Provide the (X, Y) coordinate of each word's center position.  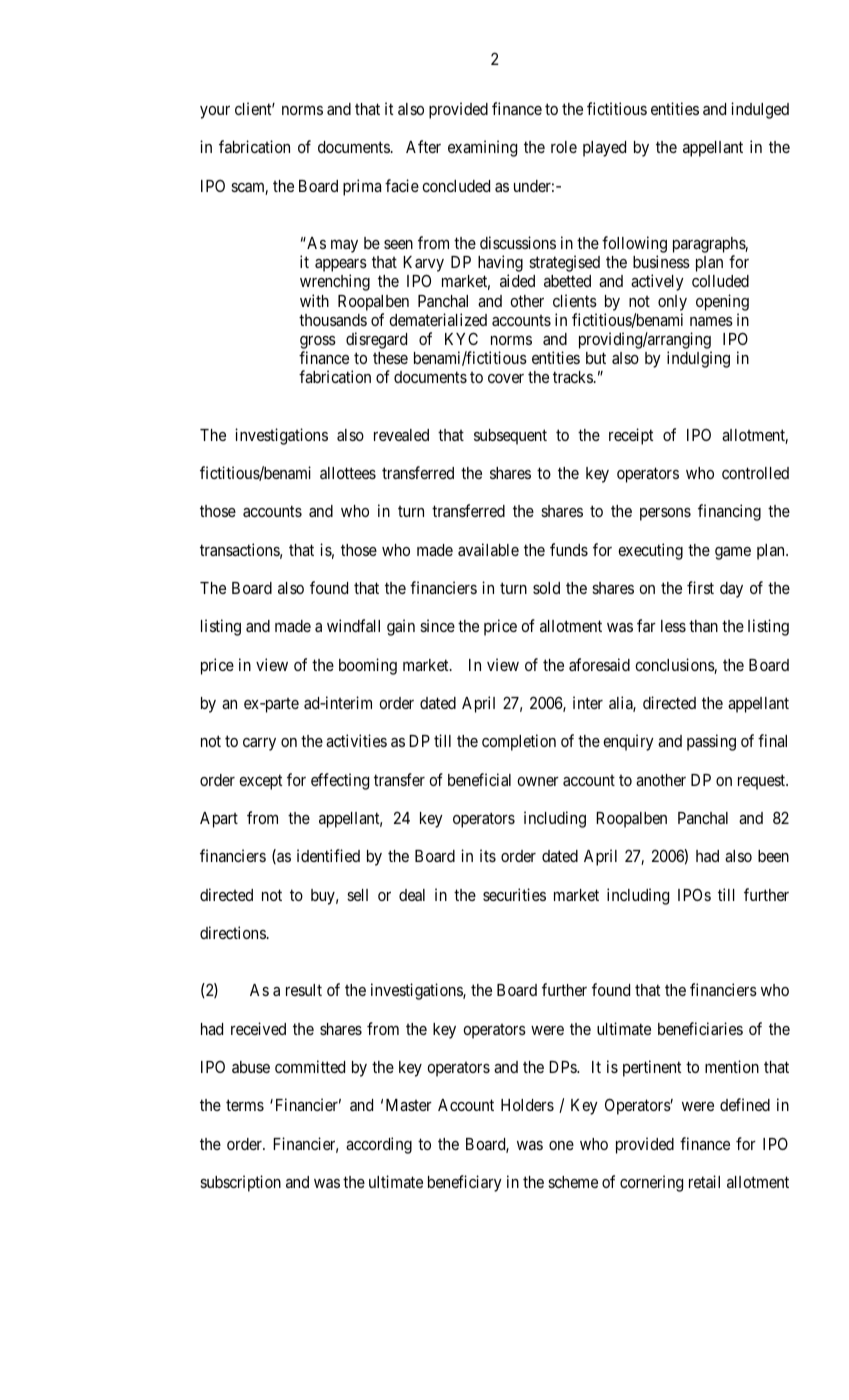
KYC (461, 338)
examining (482, 148)
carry (259, 744)
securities (514, 894)
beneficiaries (700, 1028)
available (488, 549)
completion (519, 742)
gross (318, 342)
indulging (698, 359)
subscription (240, 1183)
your (215, 112)
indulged (760, 110)
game (733, 553)
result (304, 990)
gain (401, 627)
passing (711, 742)
